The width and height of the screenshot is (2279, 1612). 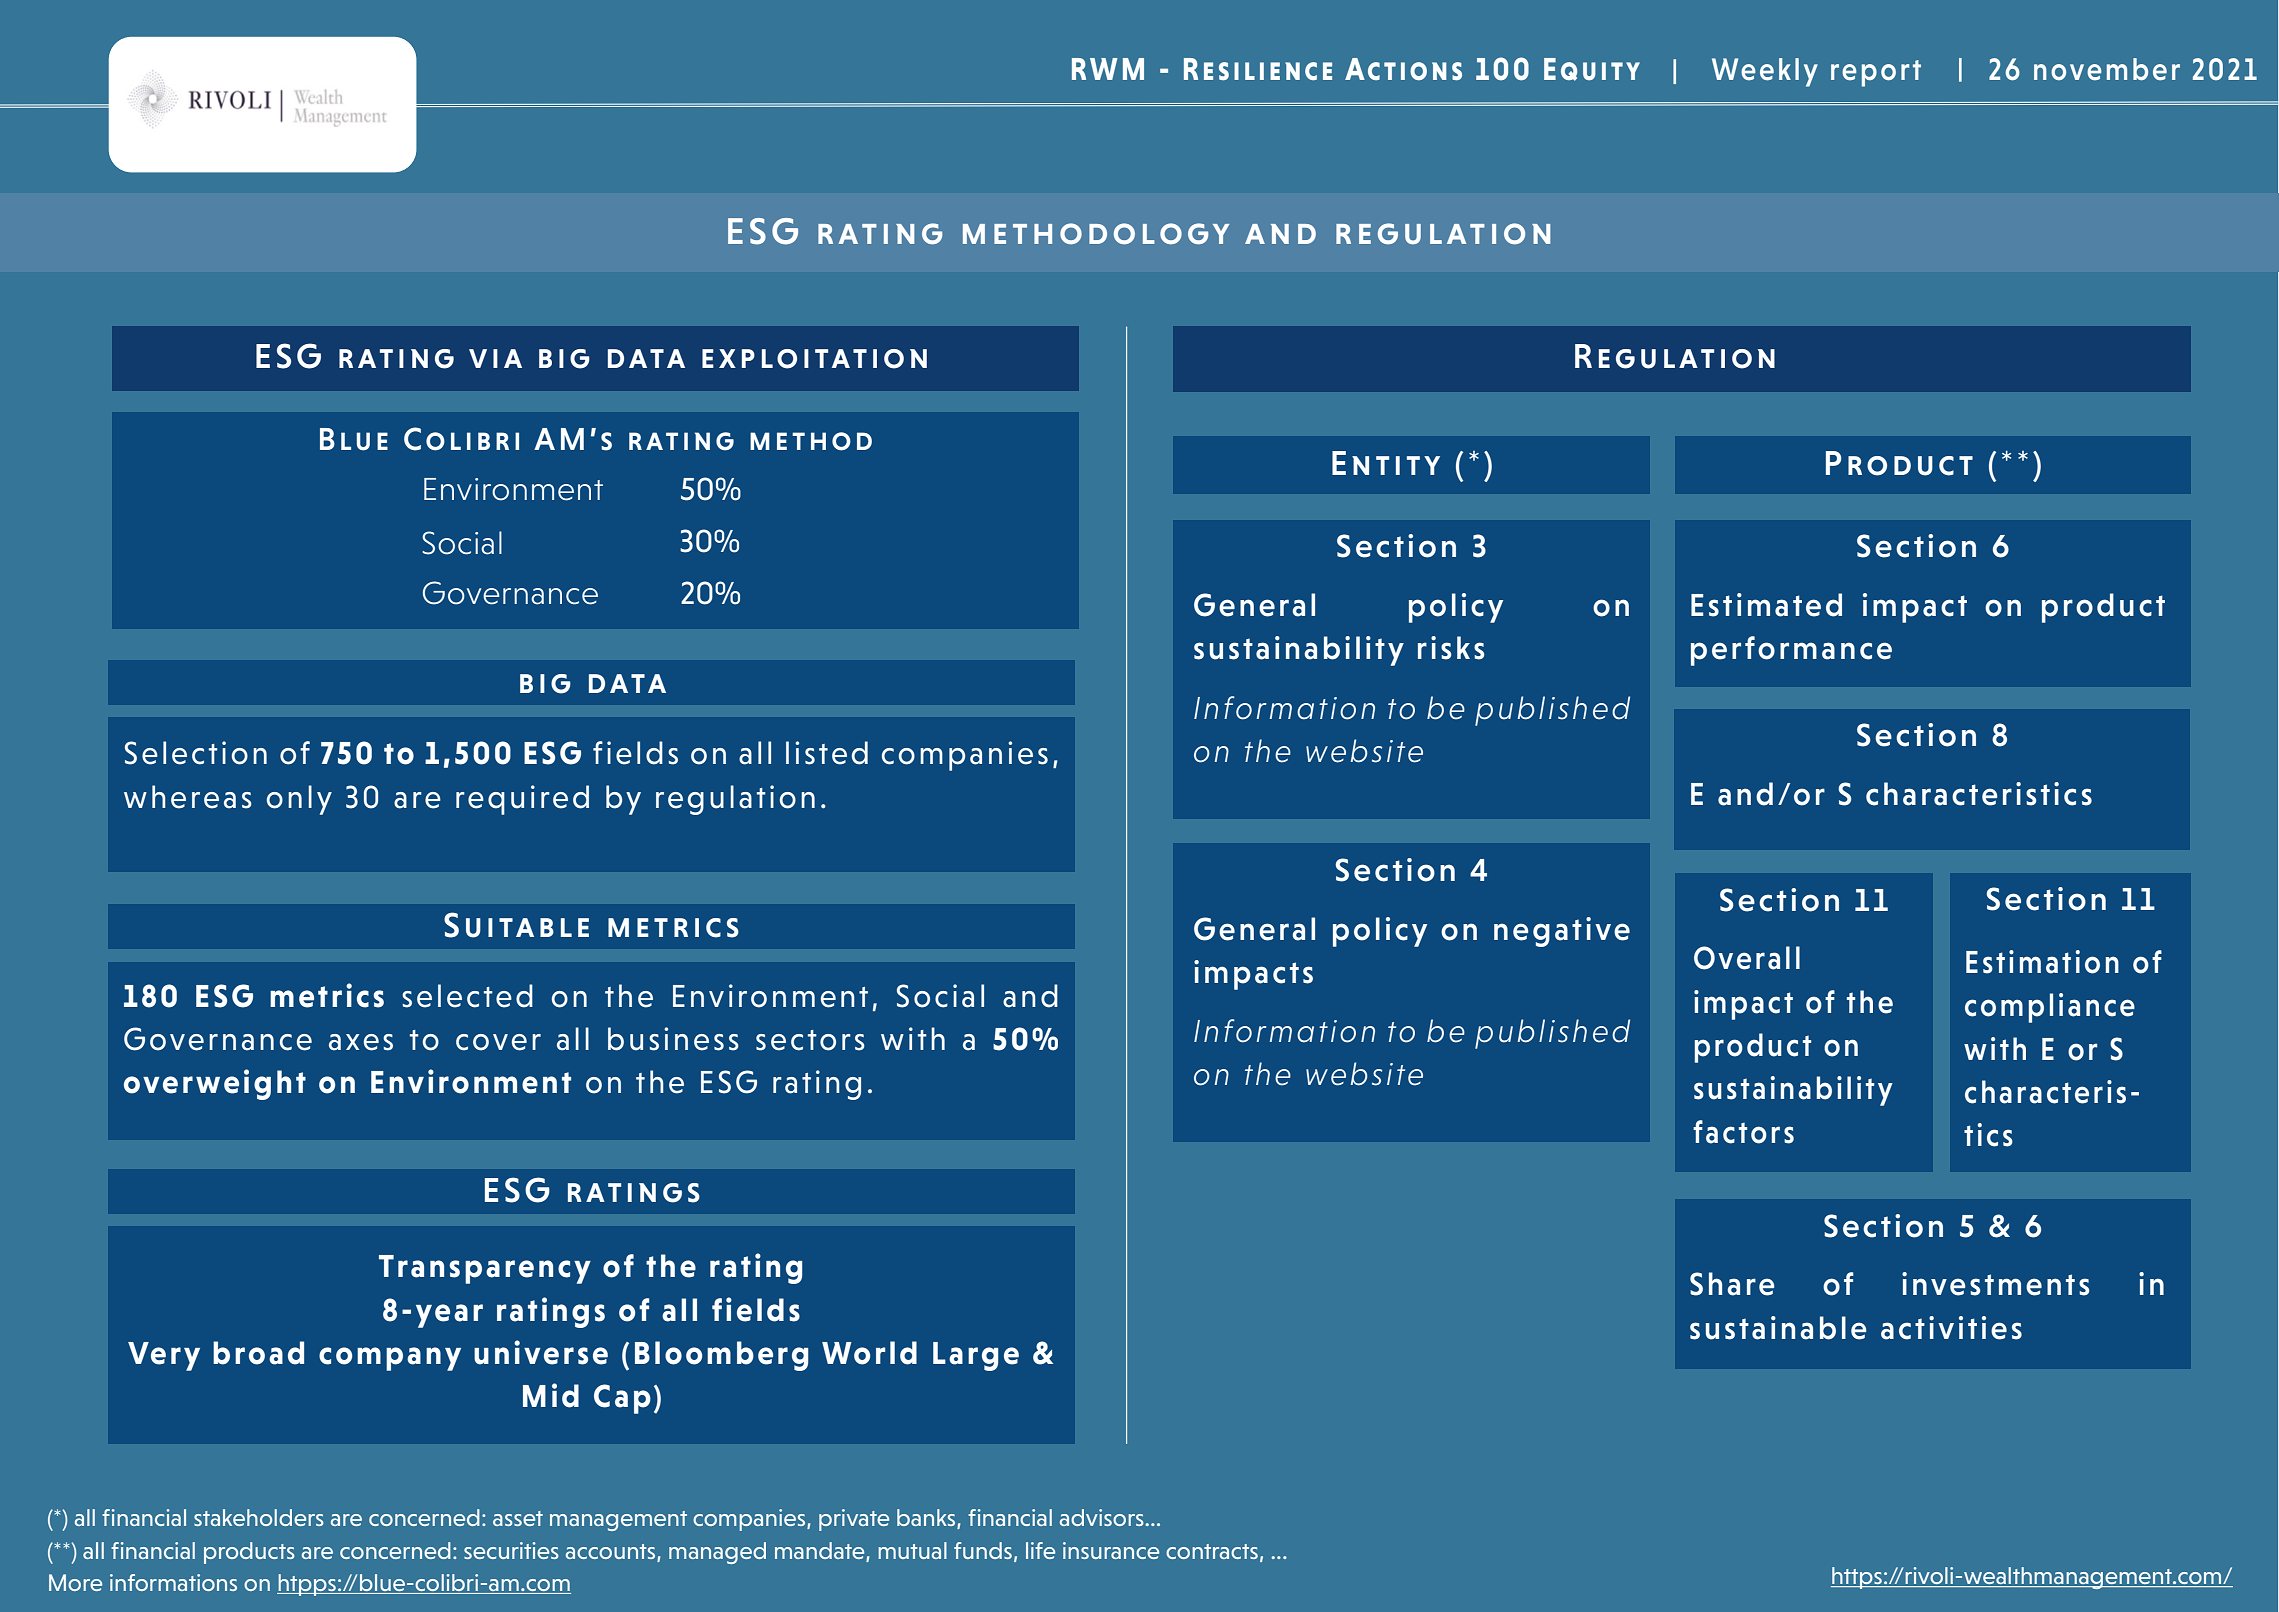 I want to click on stakeholders, so click(x=259, y=1517).
